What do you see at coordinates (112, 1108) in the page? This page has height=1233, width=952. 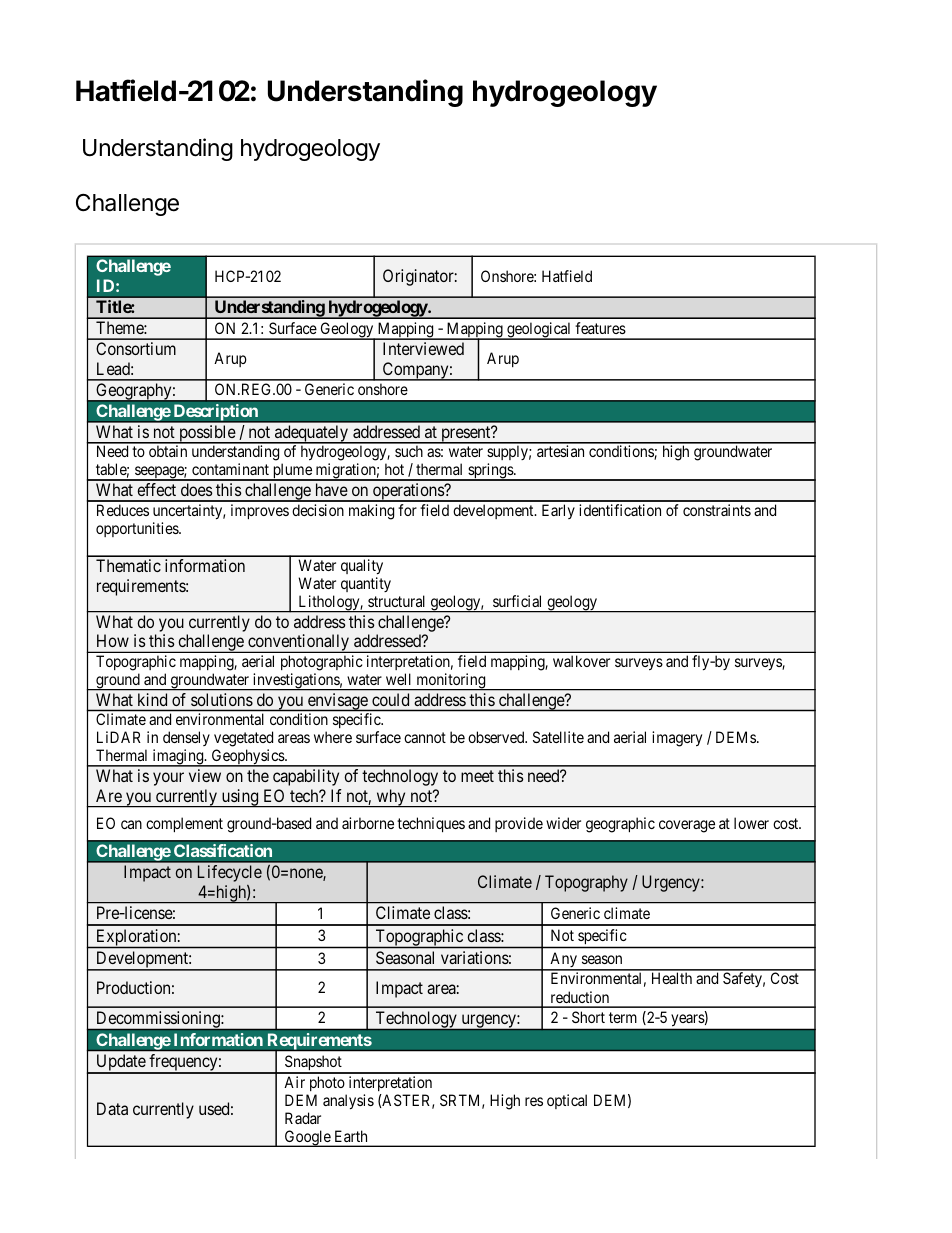 I see `Data` at bounding box center [112, 1108].
